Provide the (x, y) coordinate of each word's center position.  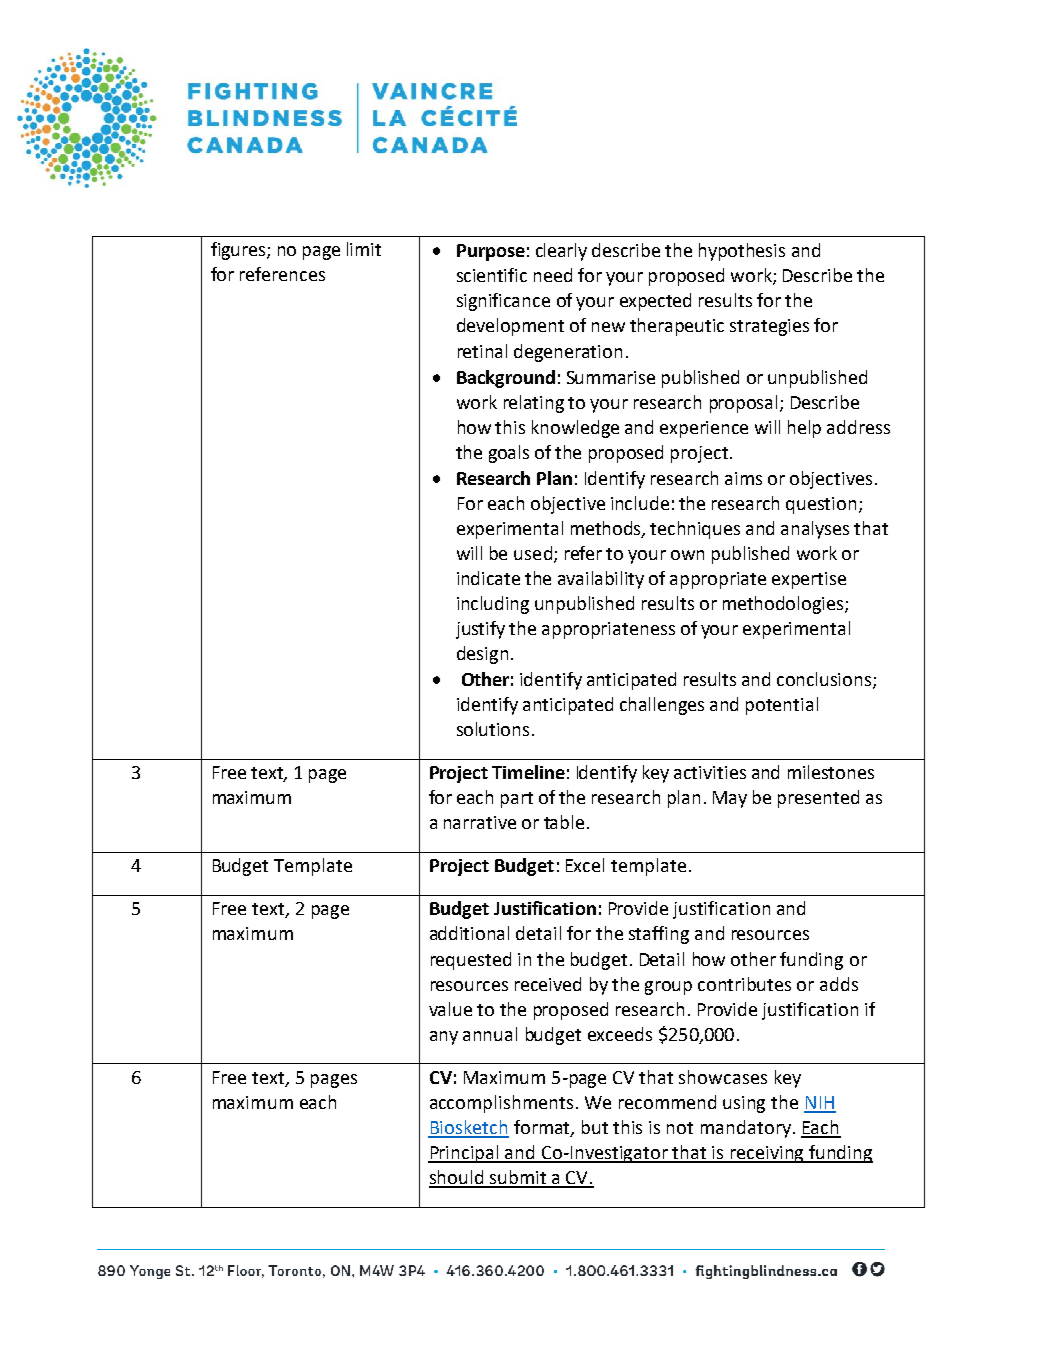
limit (364, 249)
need (553, 275)
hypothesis (742, 252)
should (457, 1178)
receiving (768, 1154)
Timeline (528, 772)
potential (782, 706)
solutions (493, 729)
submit (518, 1178)
